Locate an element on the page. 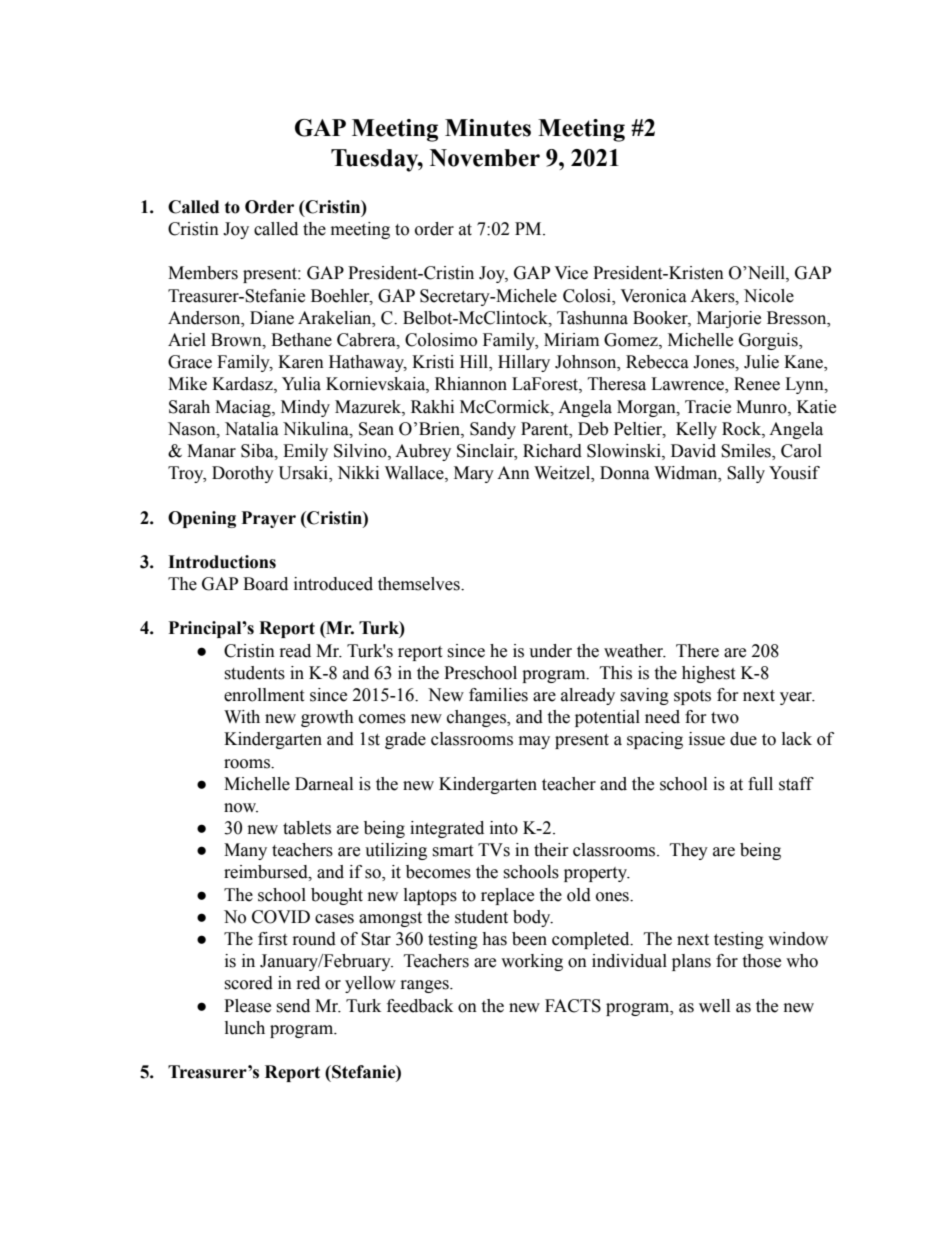 The image size is (952, 1233). Members is located at coordinates (203, 273).
